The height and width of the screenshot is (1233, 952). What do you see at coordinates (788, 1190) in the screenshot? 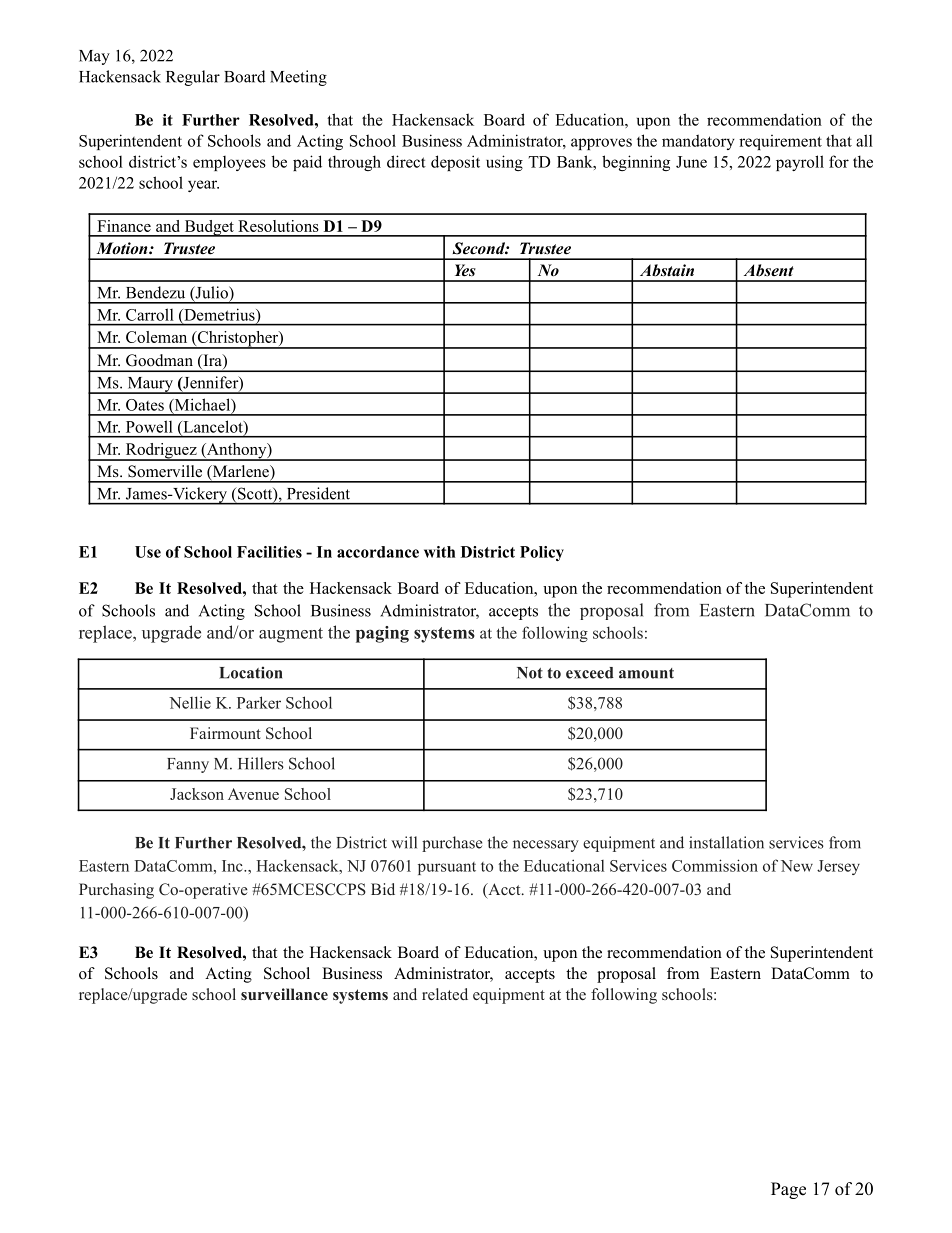
I see `Page` at bounding box center [788, 1190].
